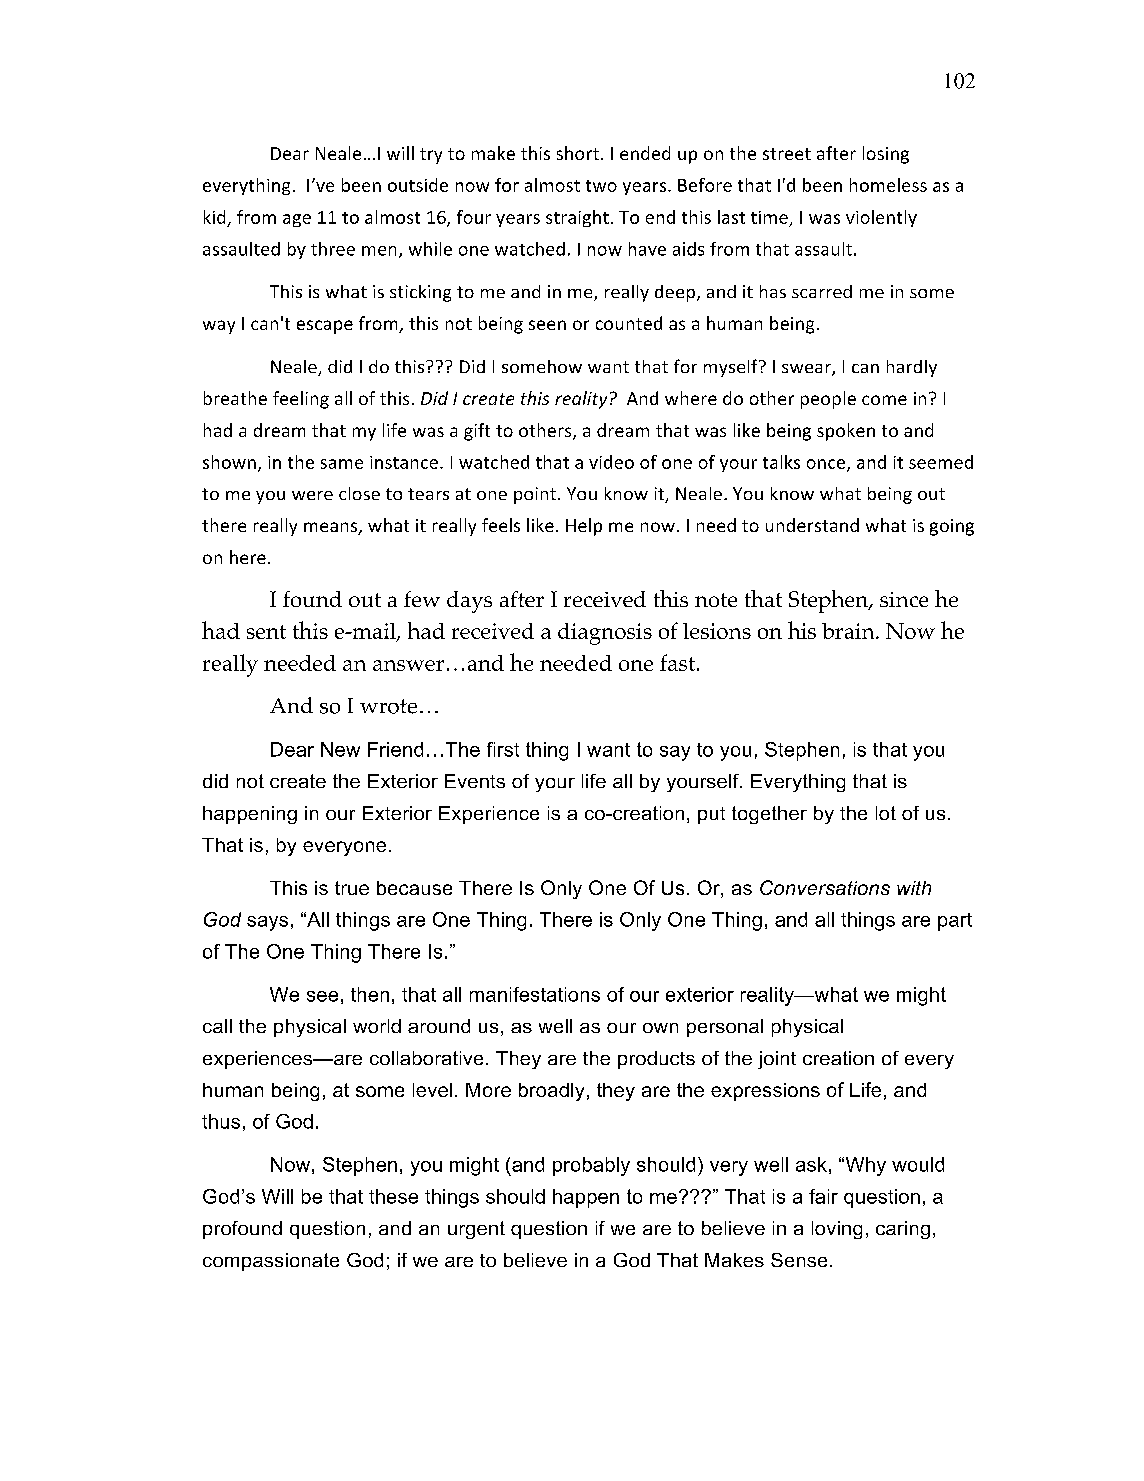 The width and height of the screenshot is (1144, 1481). I want to click on products, so click(656, 1060).
